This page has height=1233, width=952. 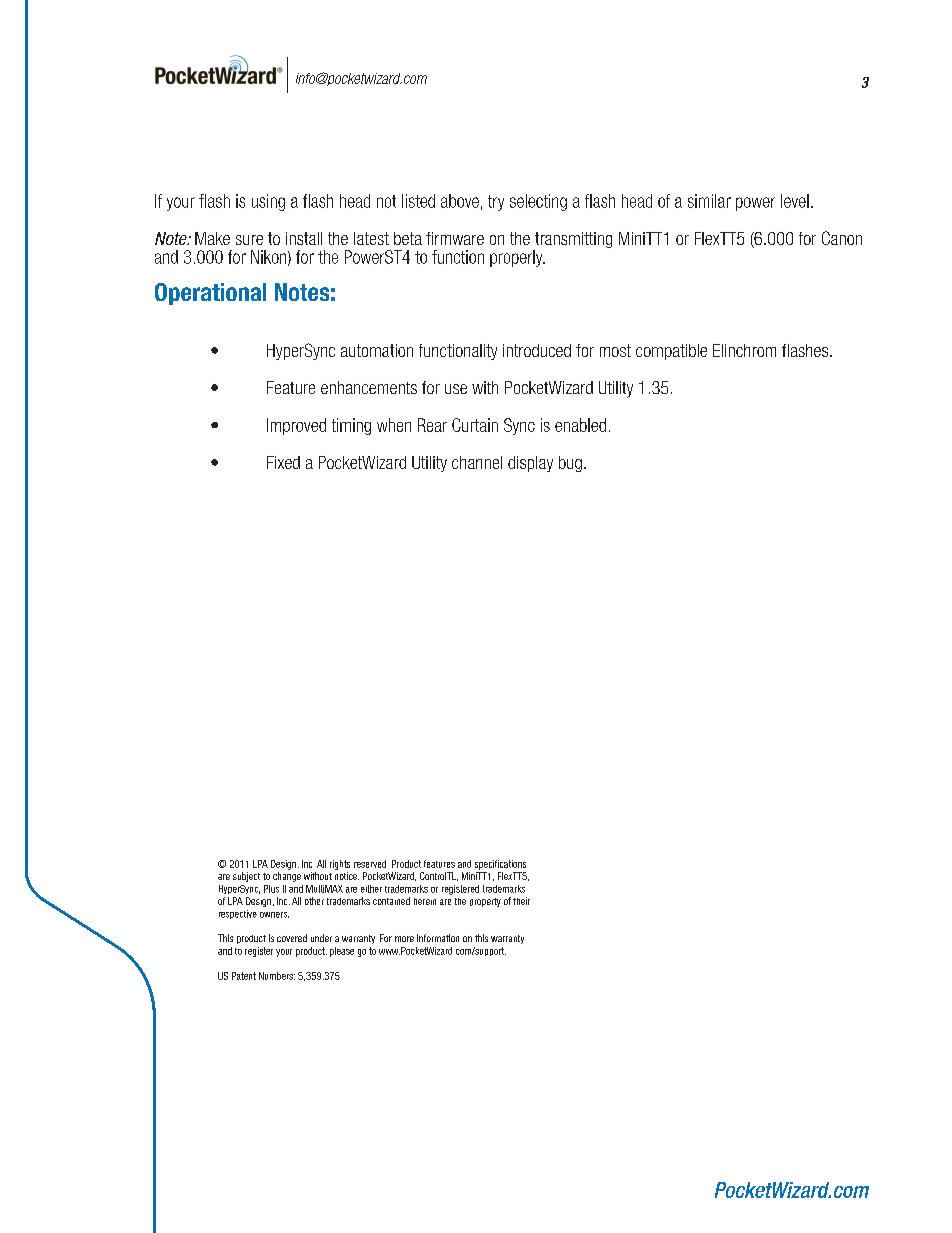 I want to click on their, so click(x=521, y=901).
